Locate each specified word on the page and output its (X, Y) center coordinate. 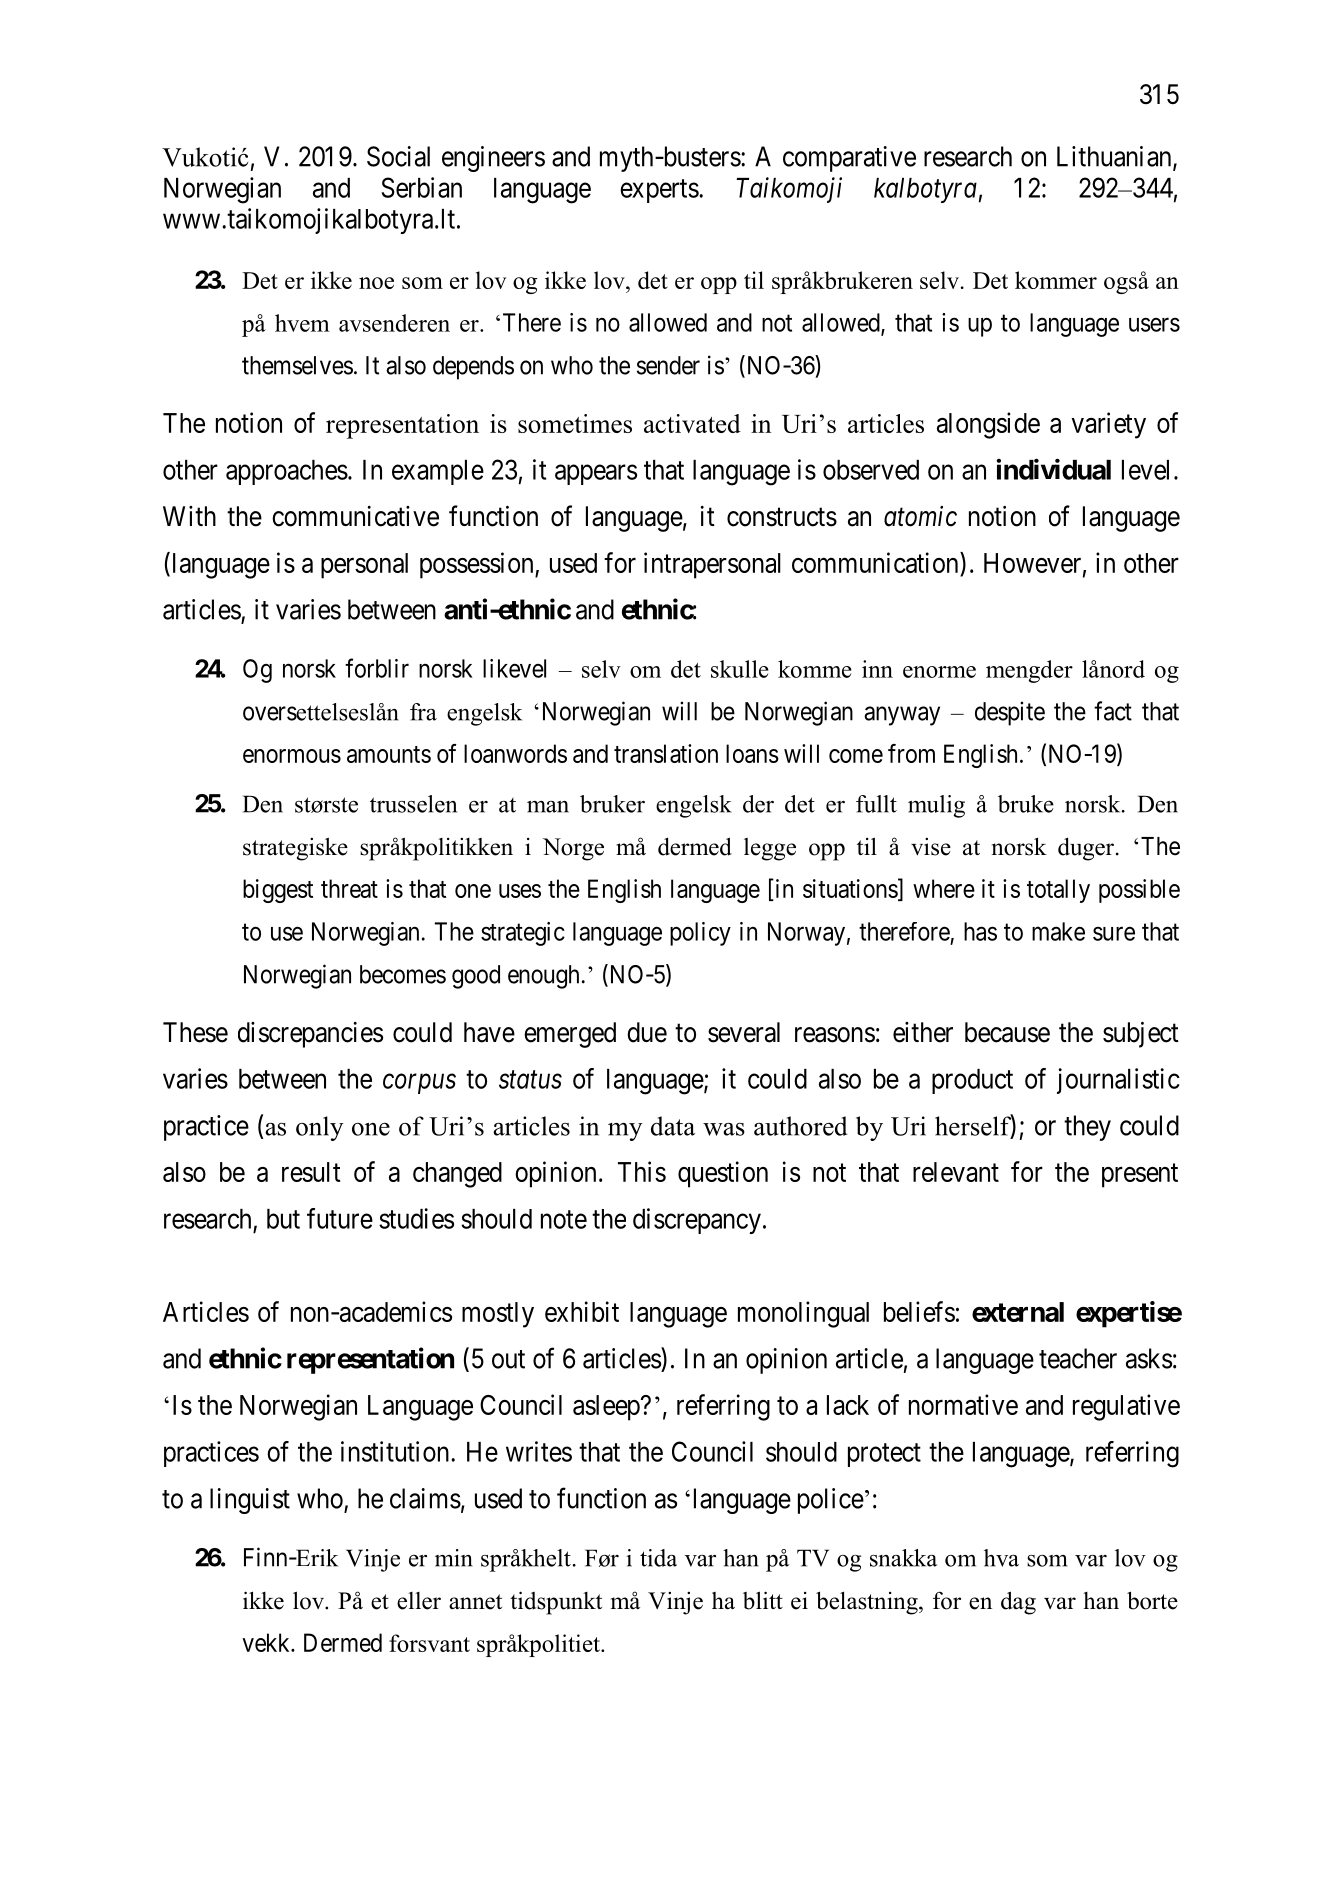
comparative (849, 159)
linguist (250, 1501)
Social (398, 156)
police (831, 1501)
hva (1001, 1558)
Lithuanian (1115, 157)
